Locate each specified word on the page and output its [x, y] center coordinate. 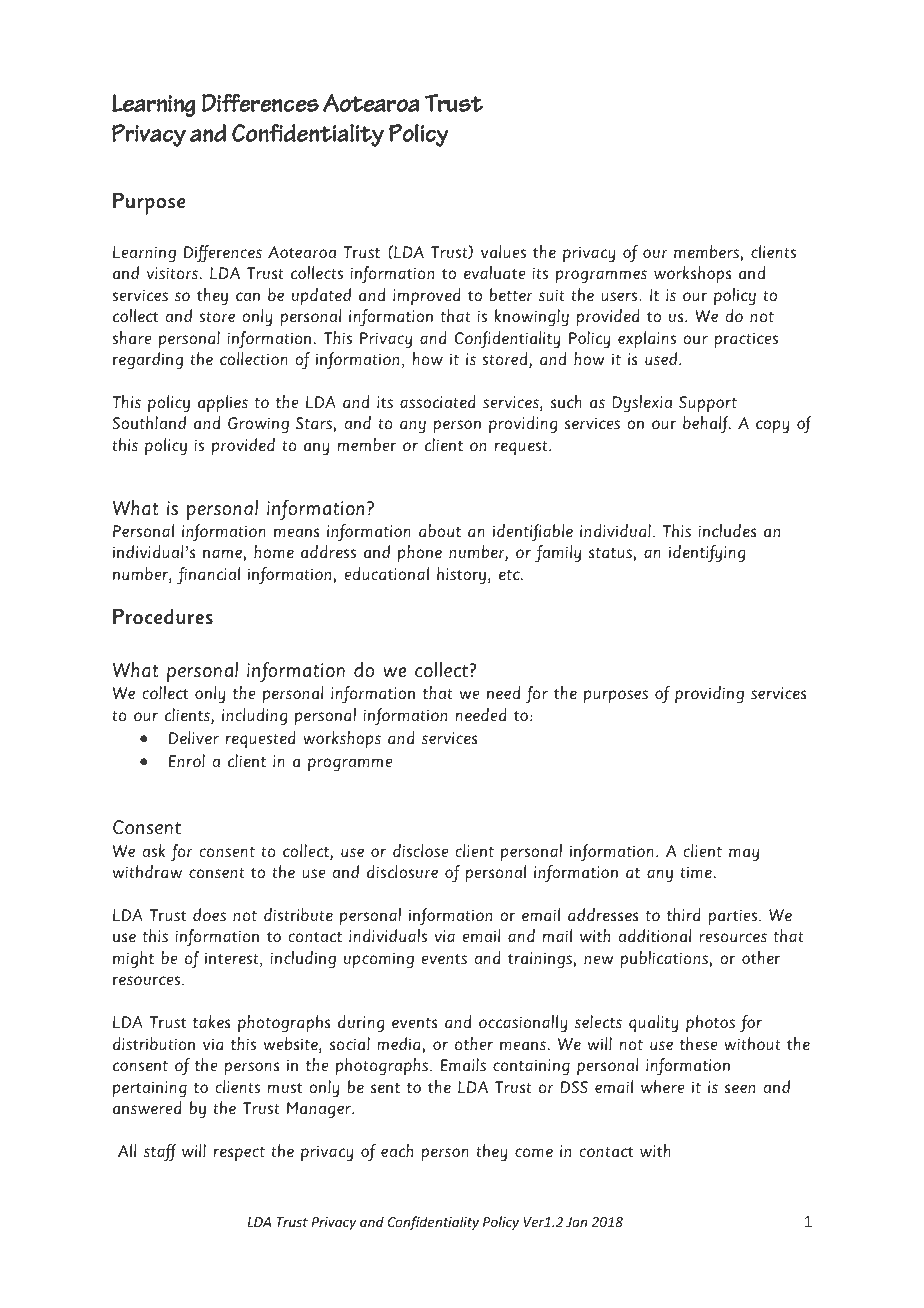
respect [239, 1154]
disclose [420, 851]
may [744, 855]
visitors [172, 273]
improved [427, 296]
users [620, 297]
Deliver [194, 738]
